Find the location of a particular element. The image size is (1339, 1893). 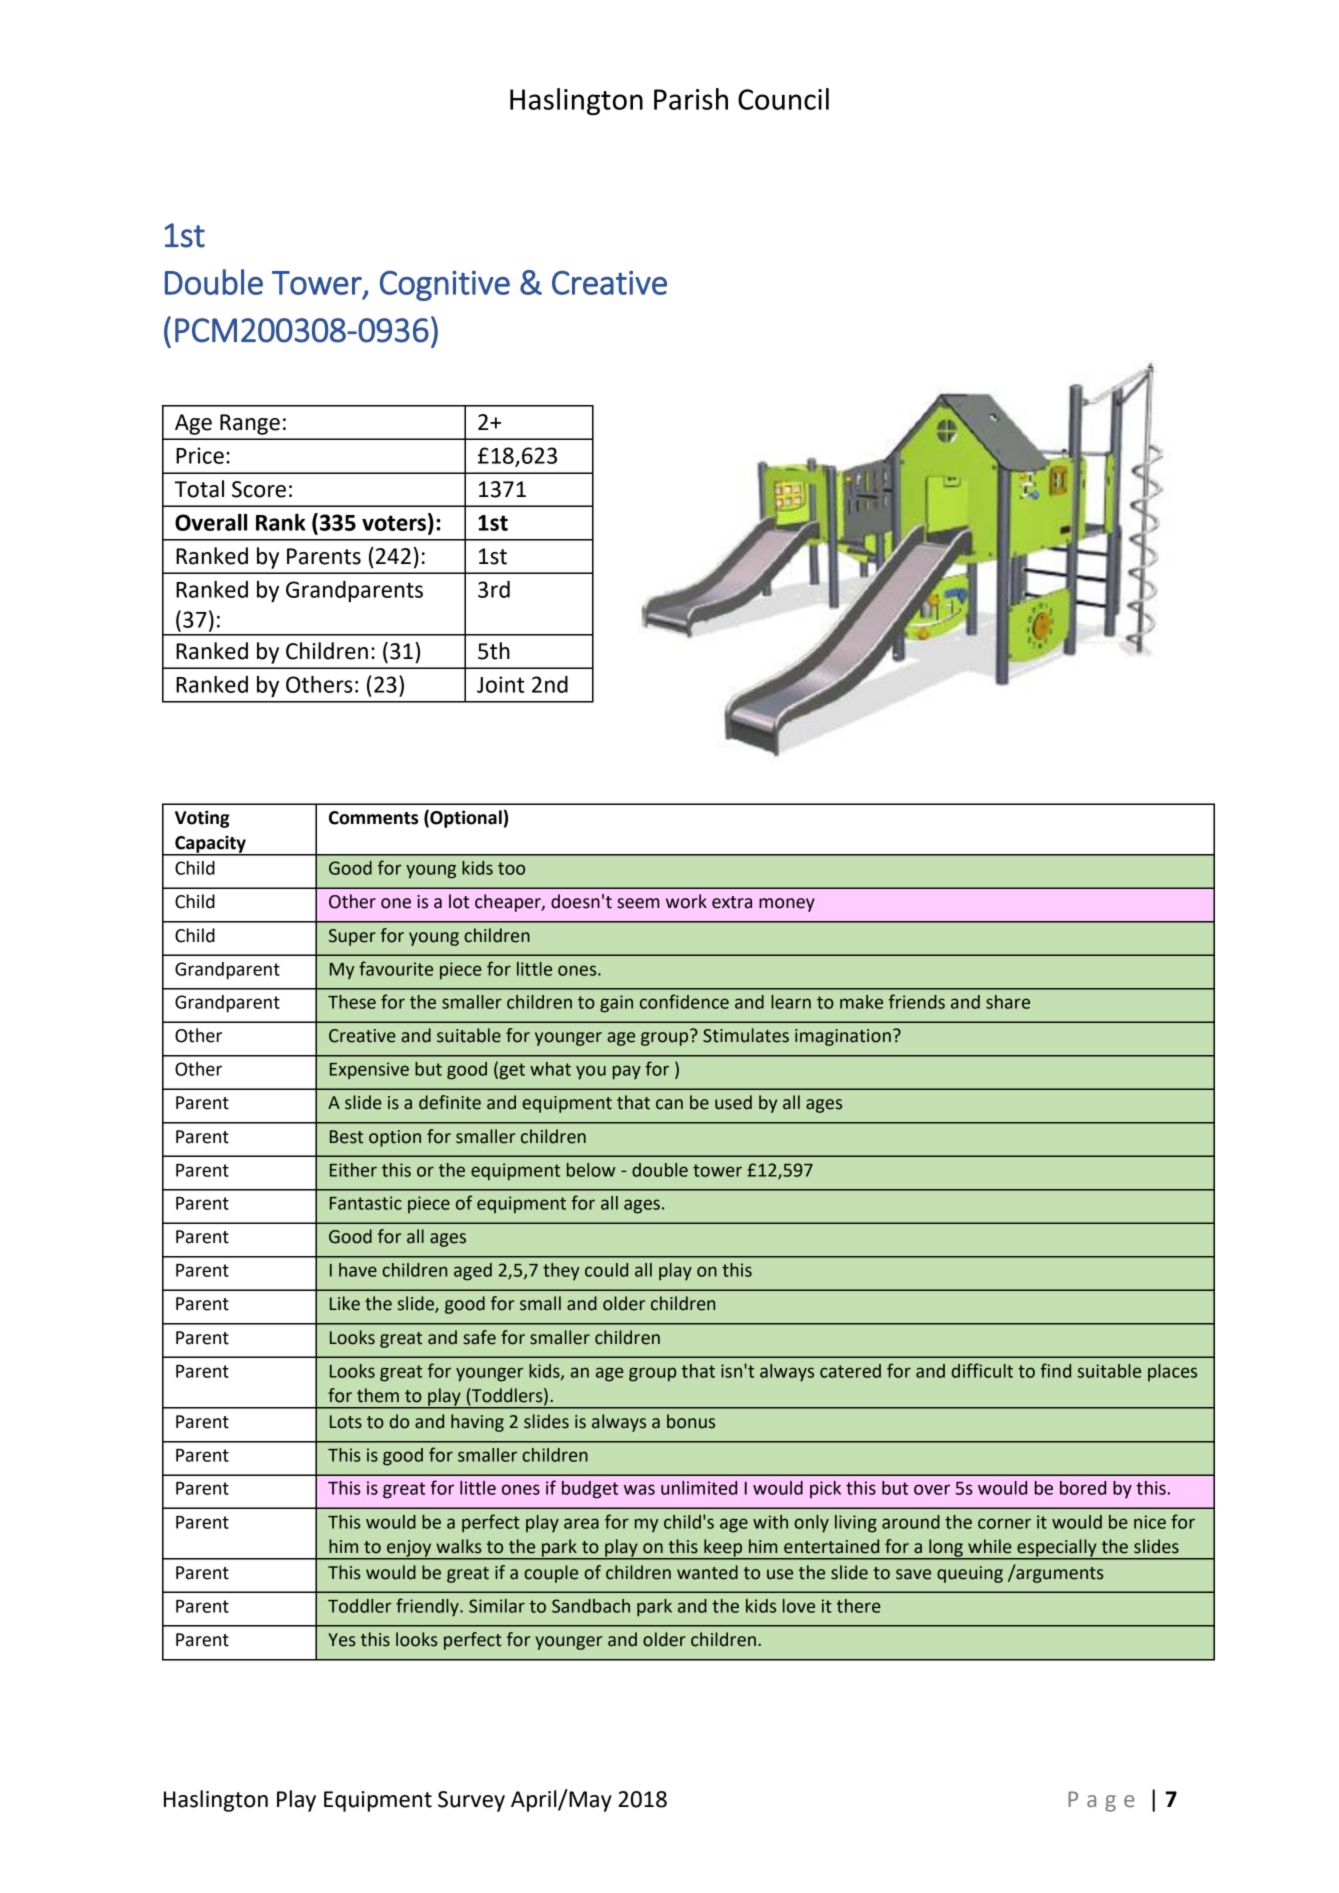

Parish is located at coordinates (691, 99).
